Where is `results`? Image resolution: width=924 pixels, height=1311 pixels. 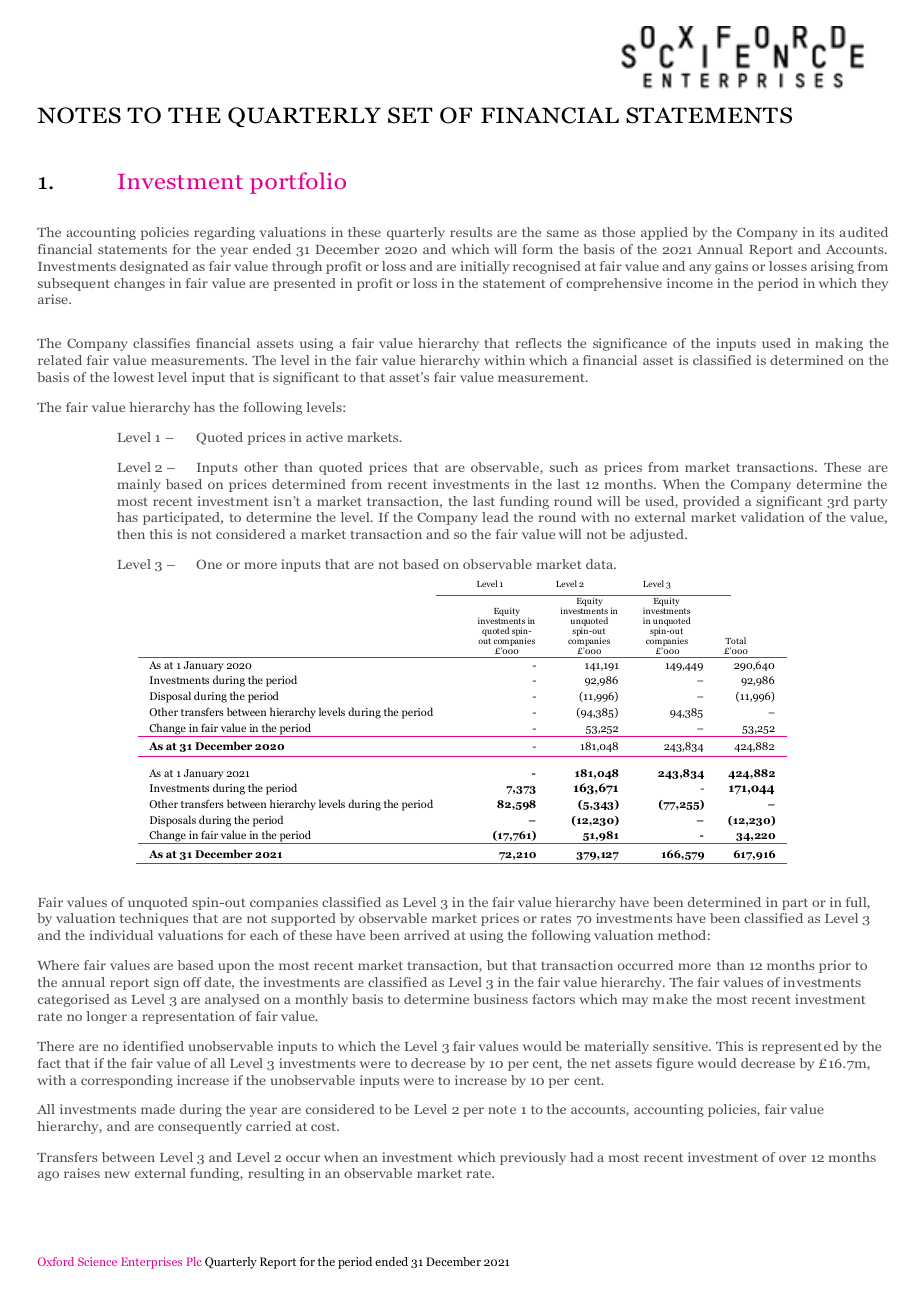 results is located at coordinates (471, 232).
